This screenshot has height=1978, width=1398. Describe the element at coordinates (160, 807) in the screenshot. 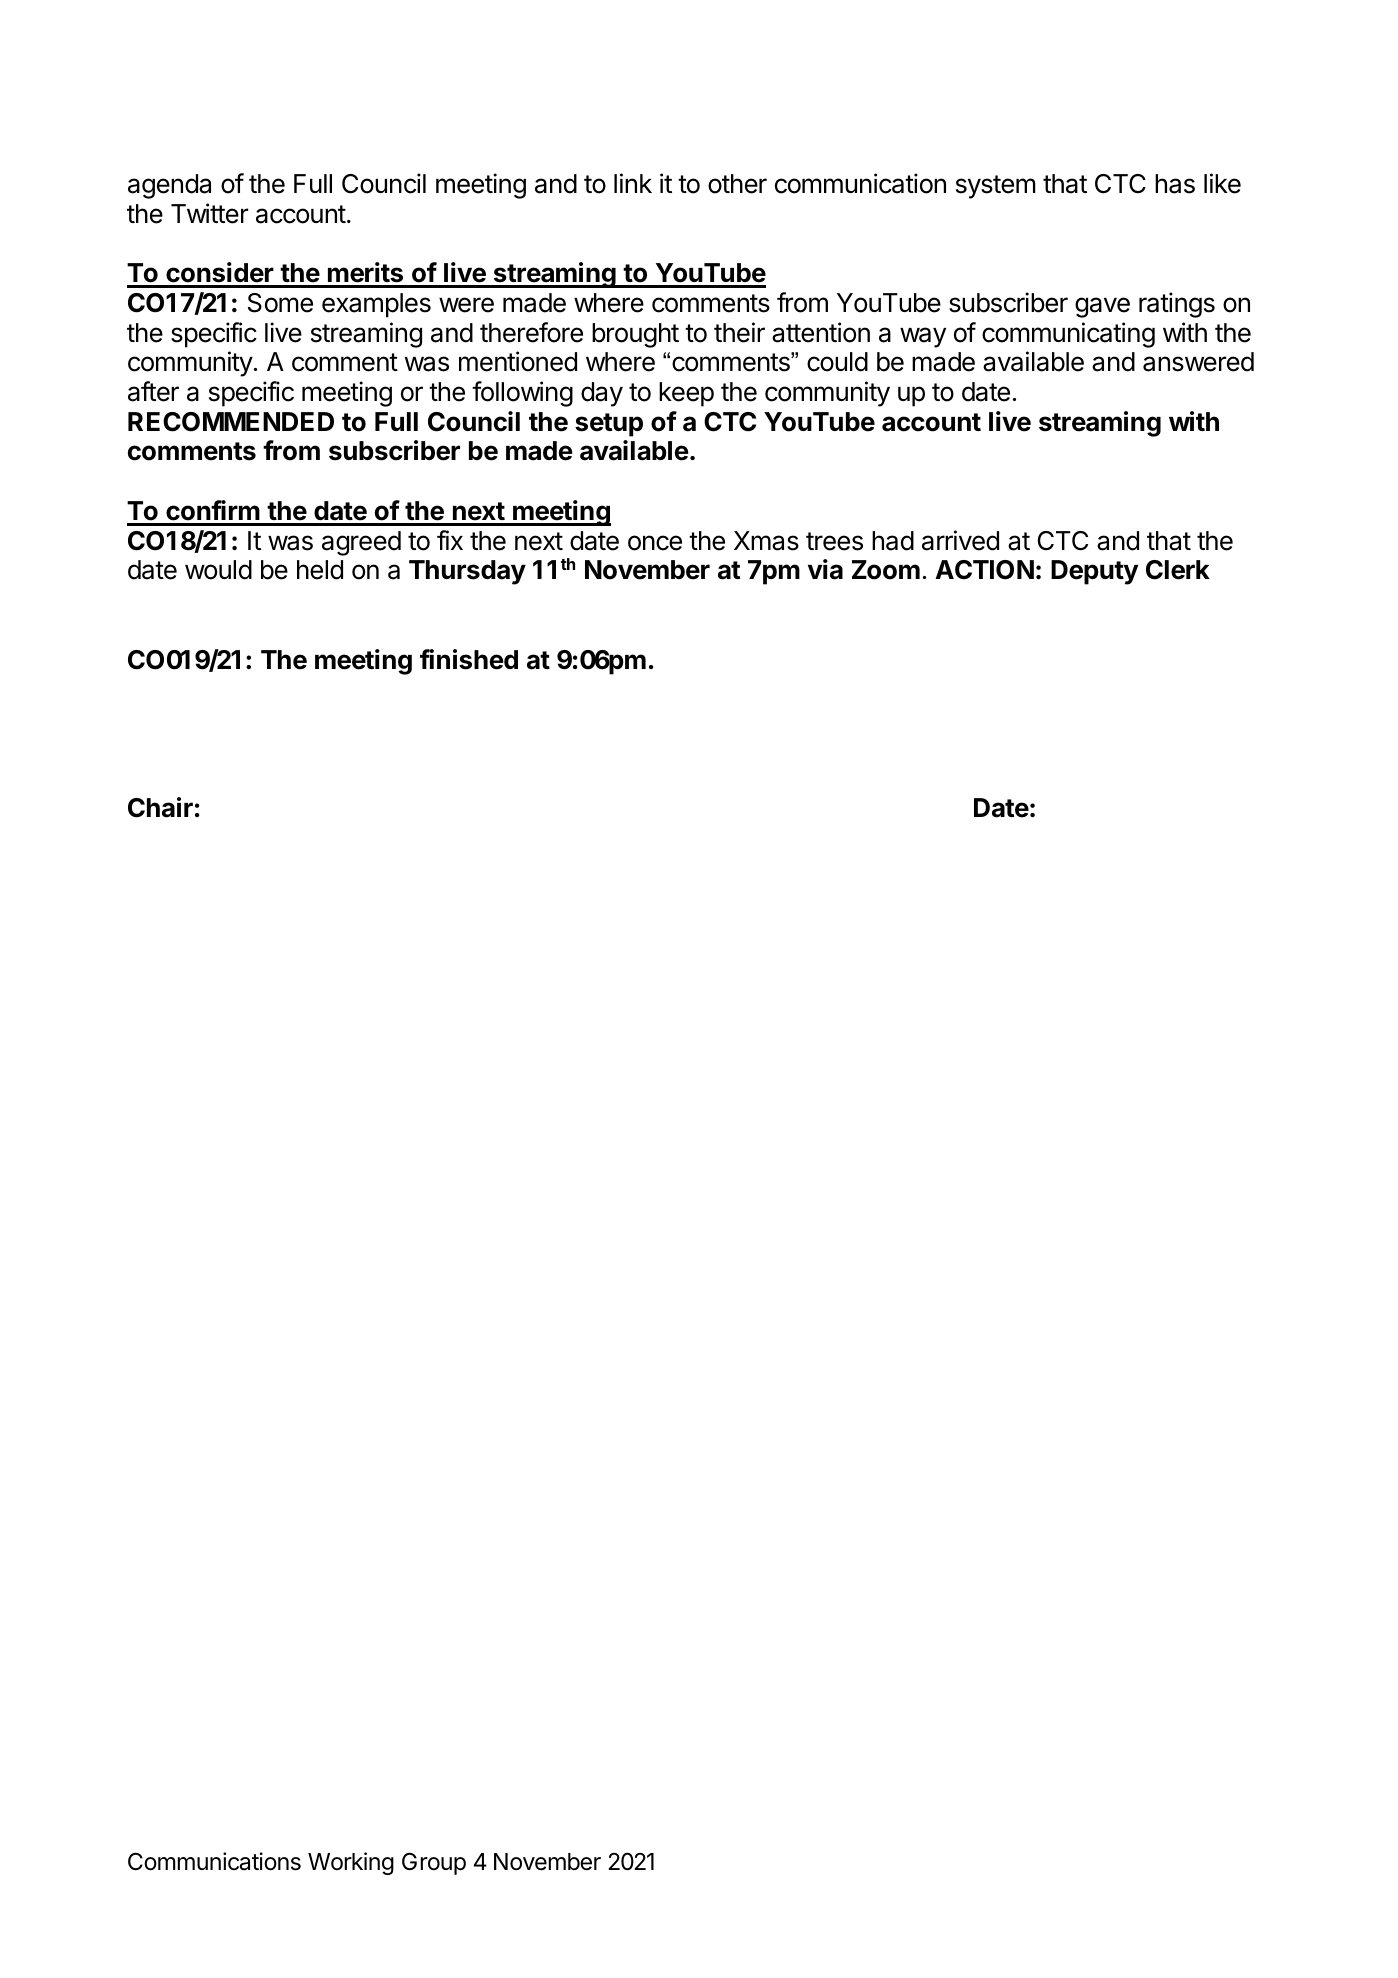

I see `Chair` at that location.
